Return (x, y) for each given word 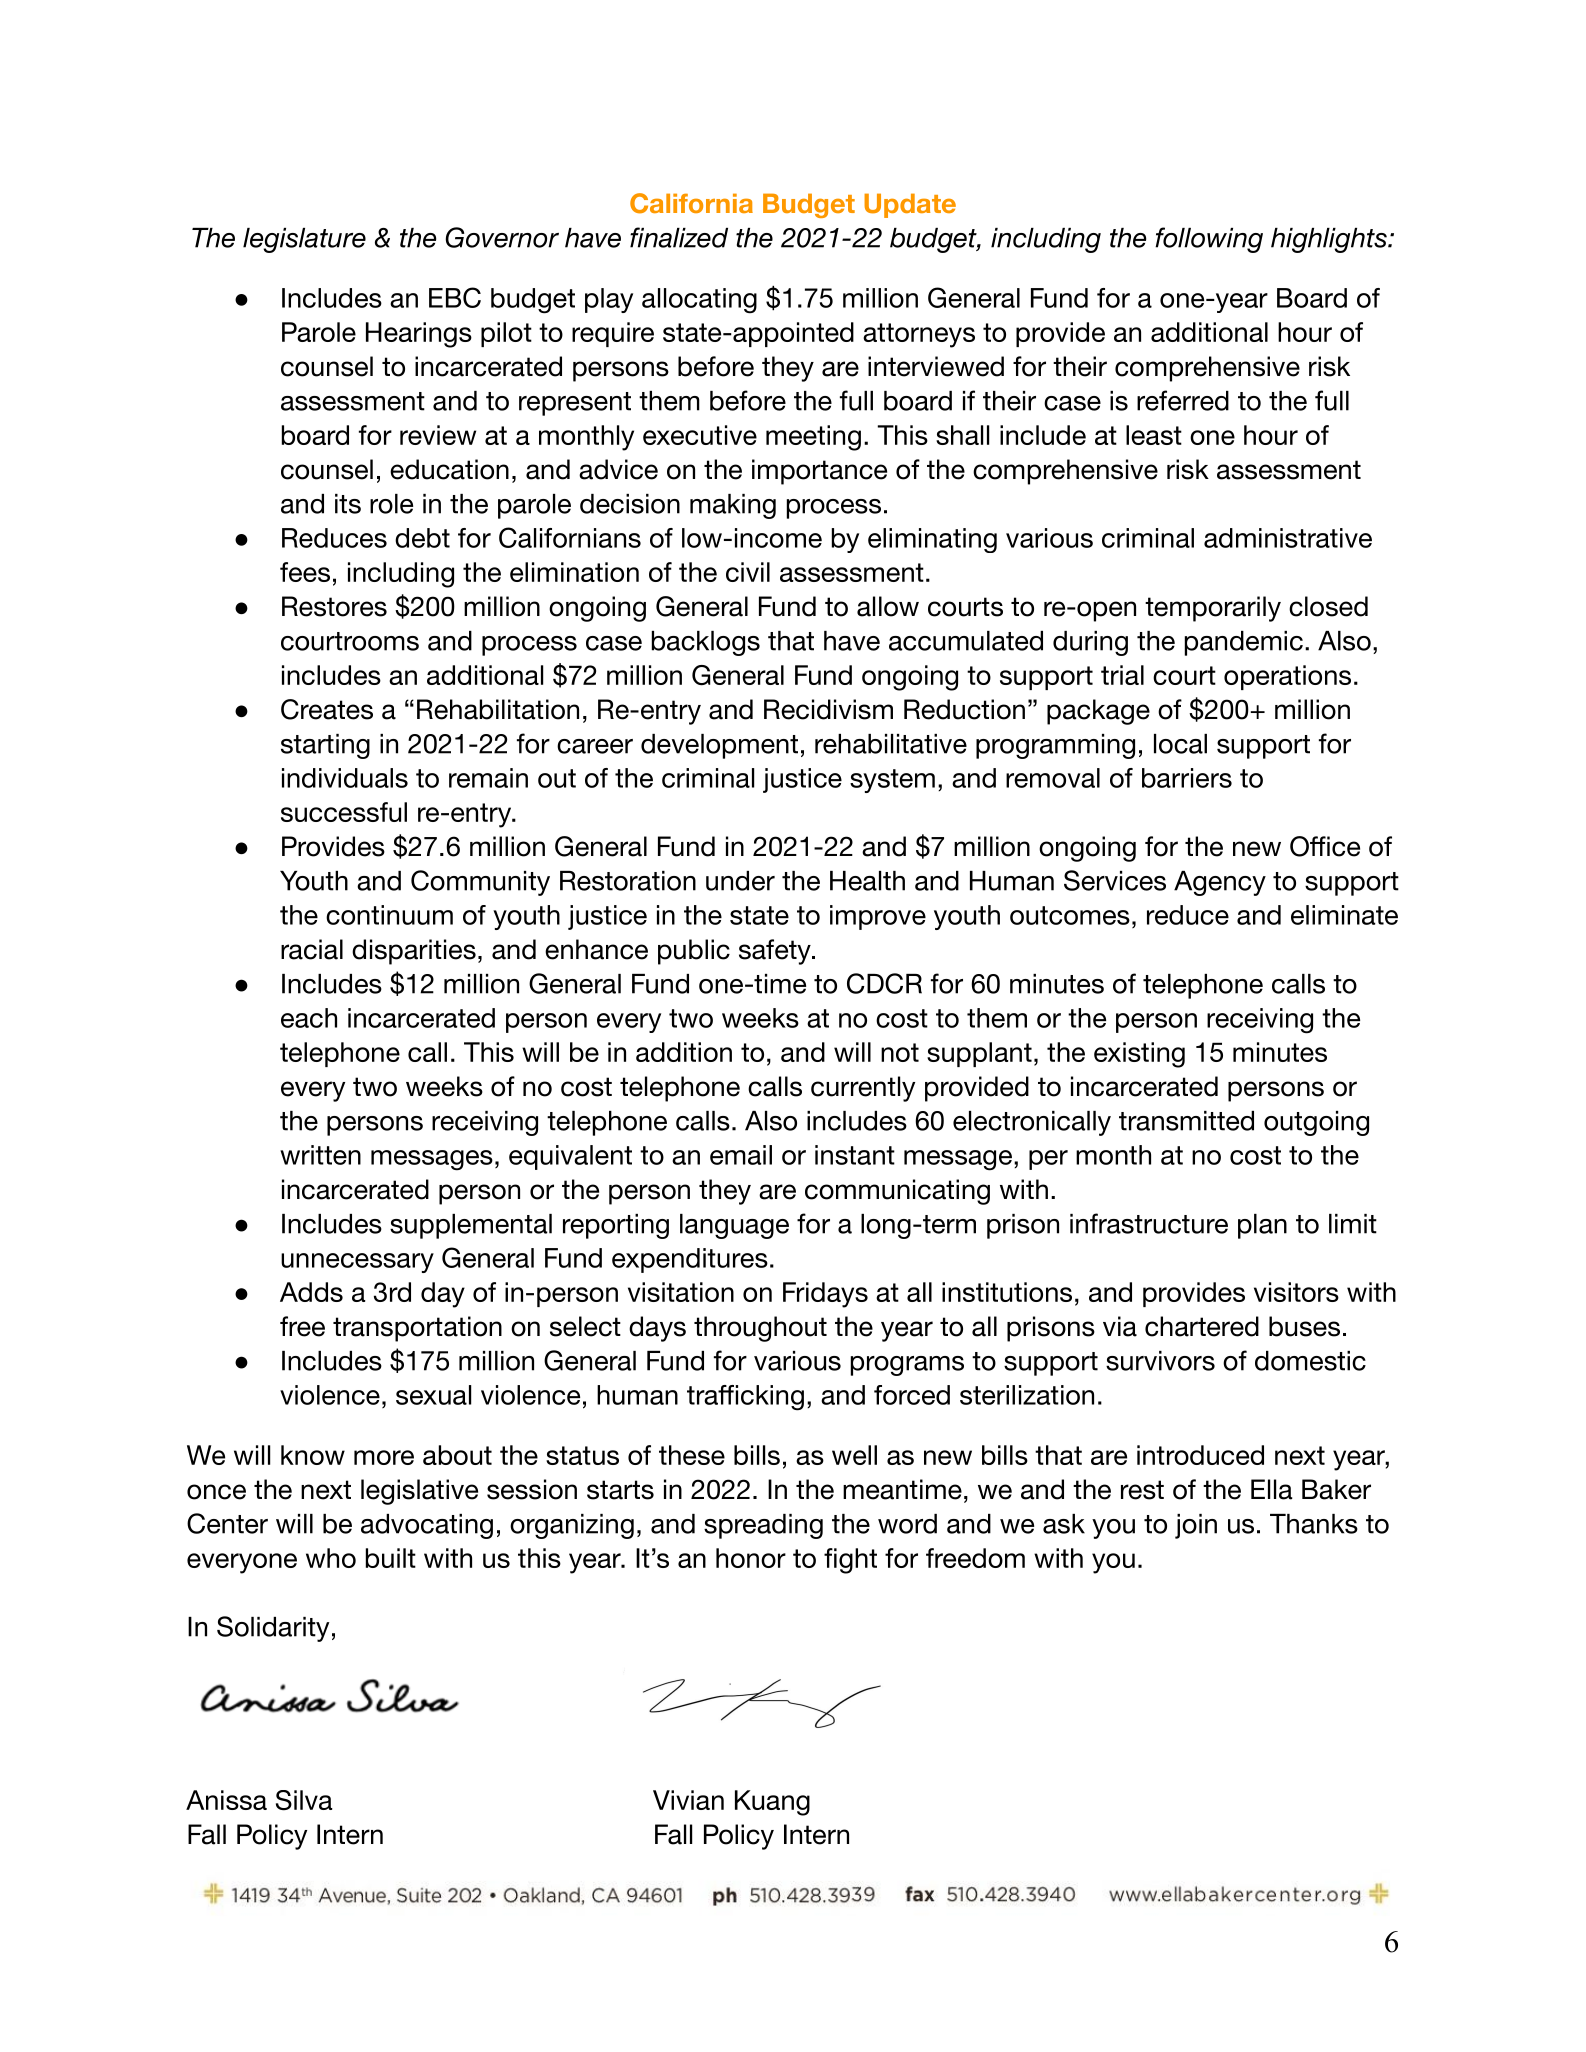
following (1209, 240)
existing (1139, 1055)
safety (776, 952)
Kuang (772, 1803)
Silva (304, 1800)
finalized (679, 237)
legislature (304, 240)
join (1196, 1526)
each (309, 1018)
